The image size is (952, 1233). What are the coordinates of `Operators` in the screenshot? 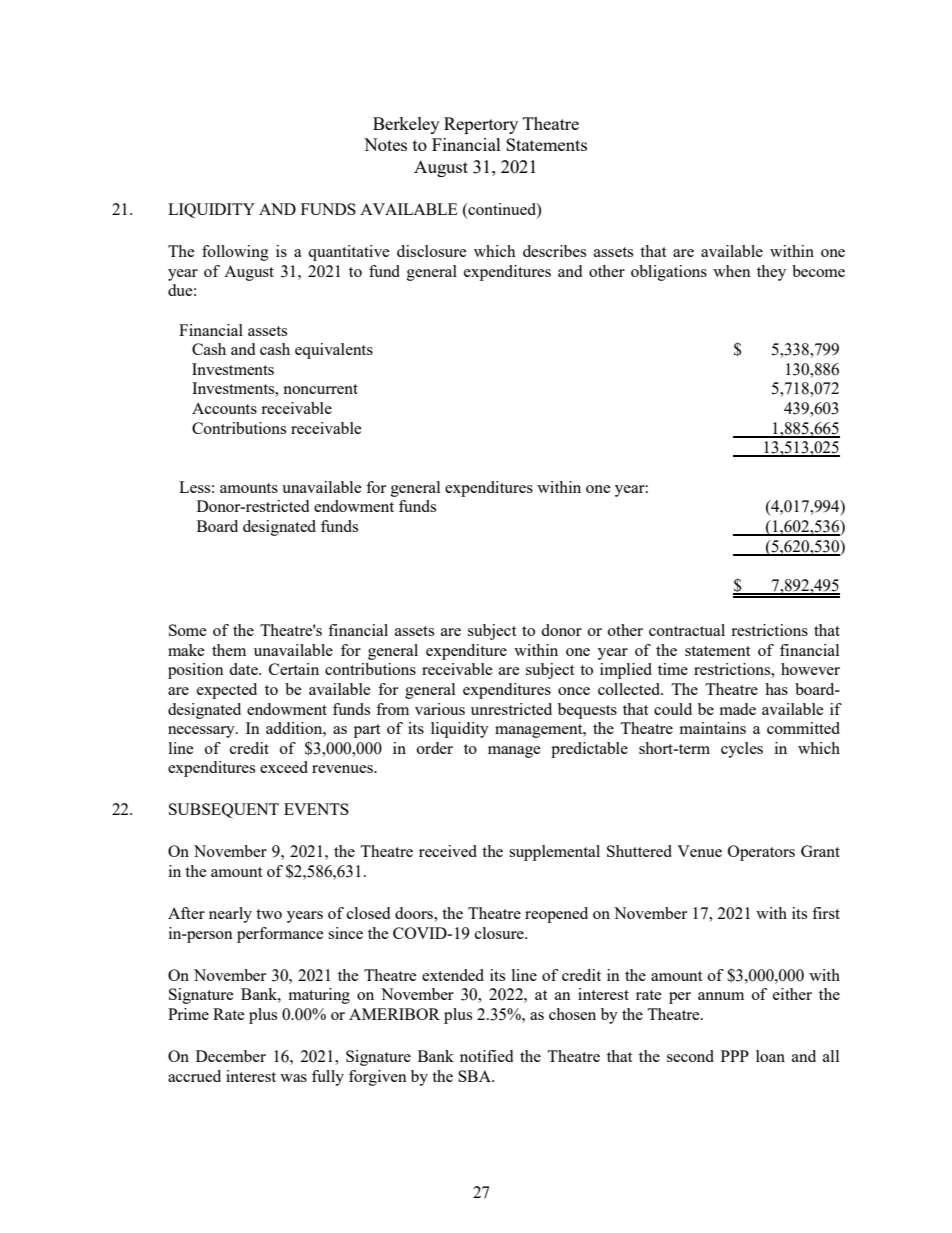 It's located at (761, 853).
